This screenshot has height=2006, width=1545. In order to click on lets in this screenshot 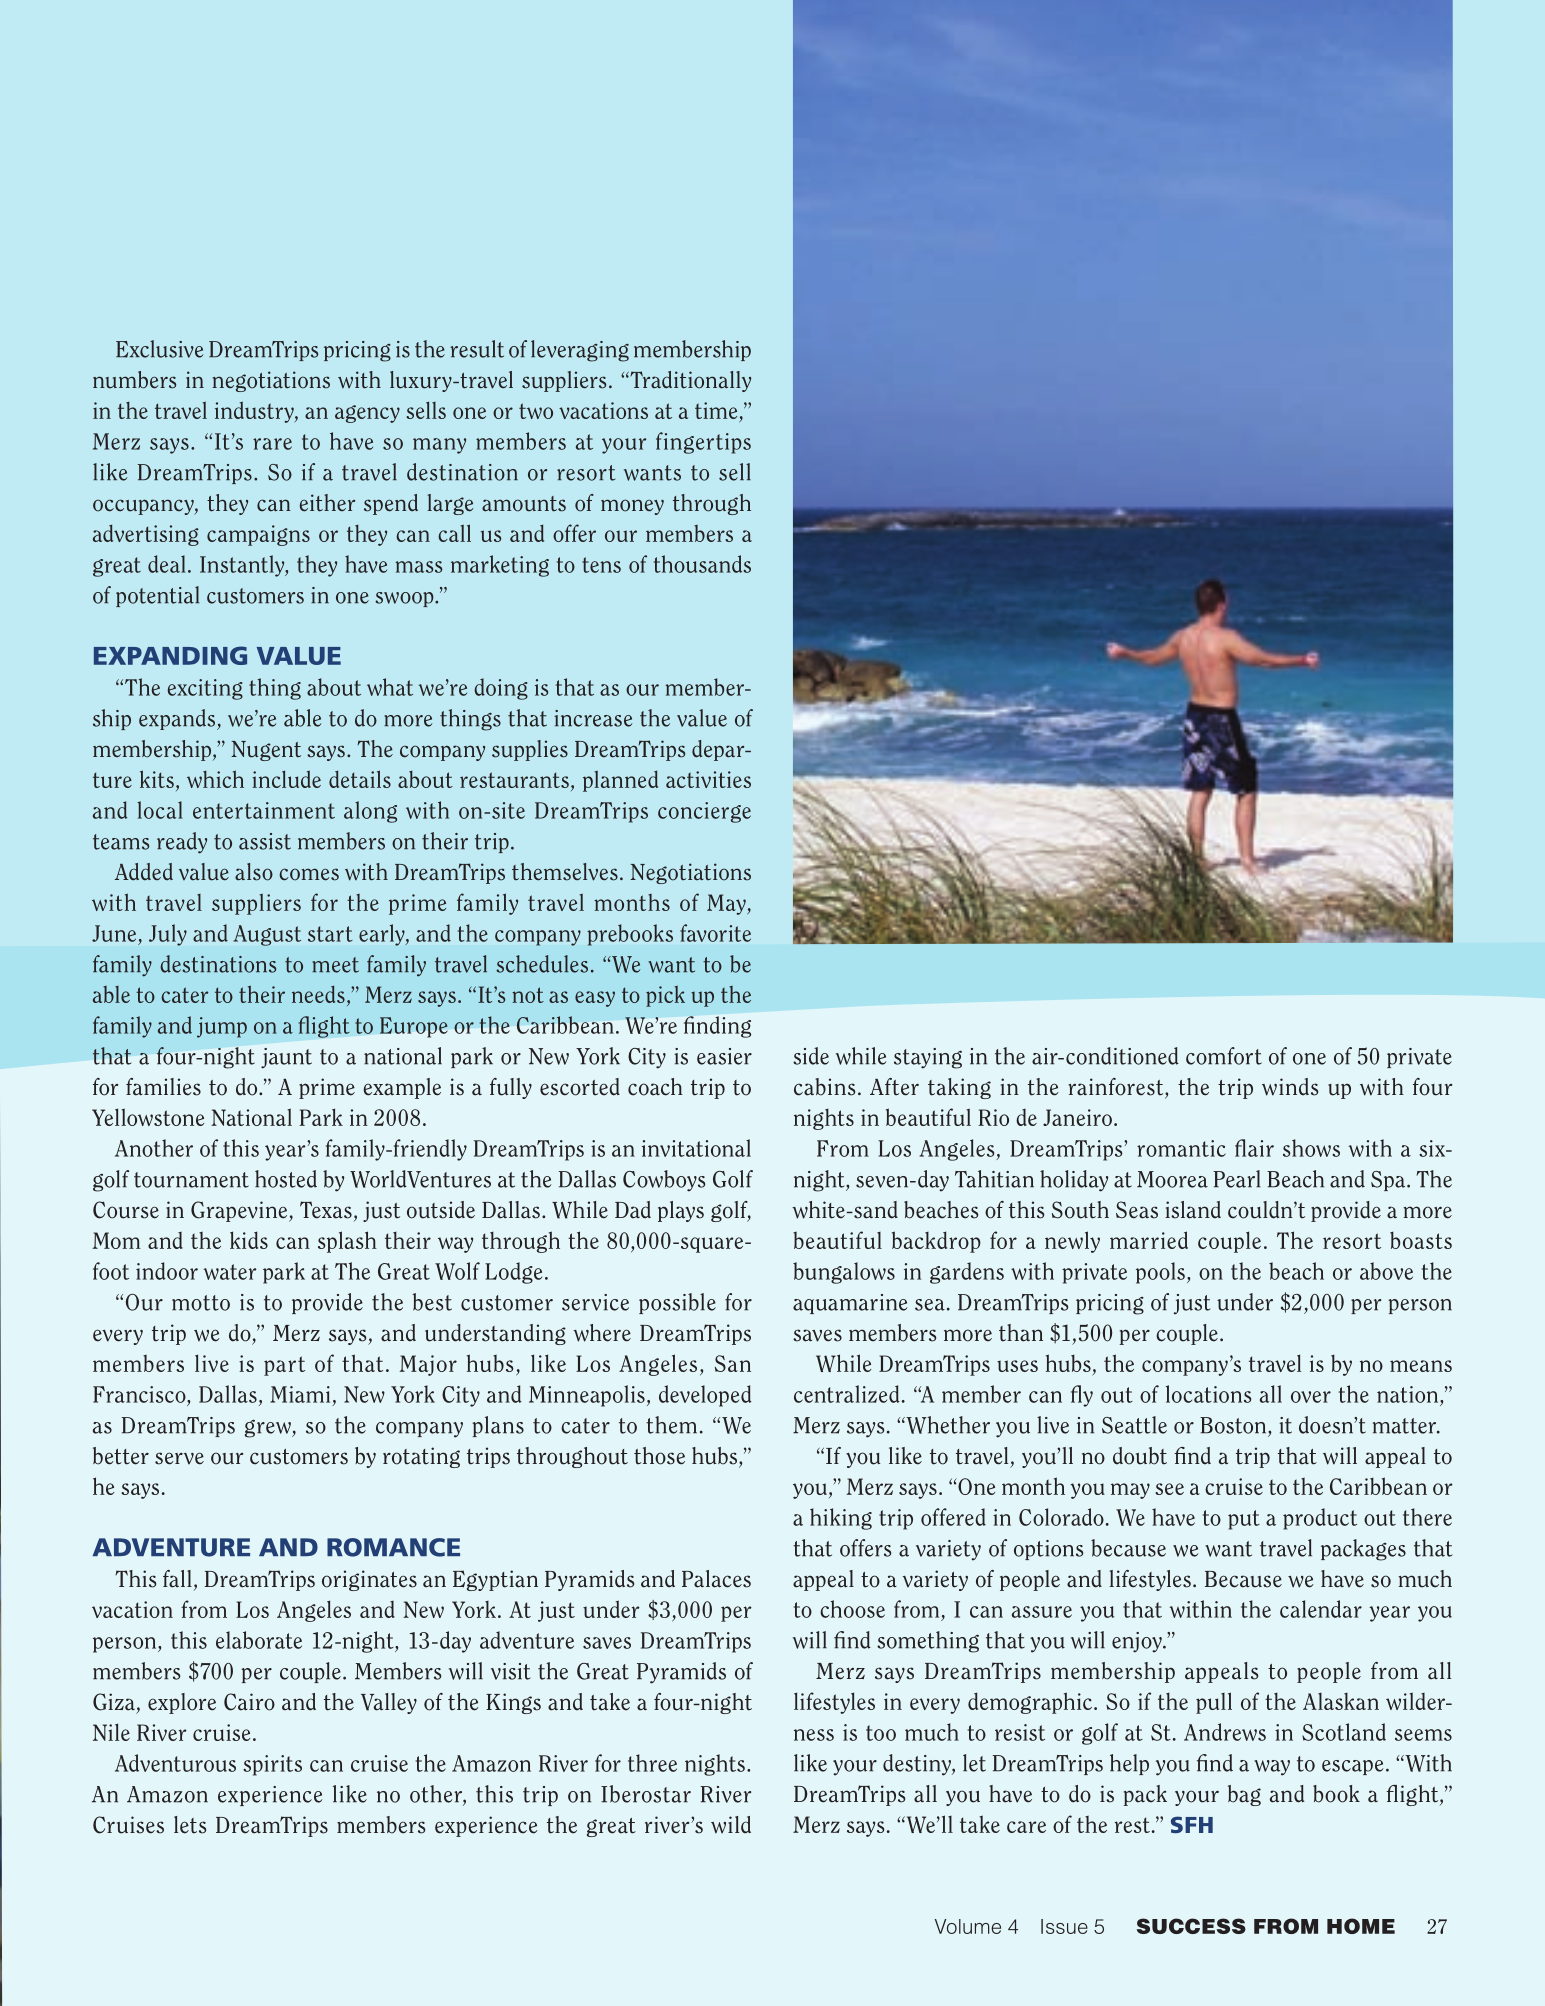, I will do `click(190, 1825)`.
